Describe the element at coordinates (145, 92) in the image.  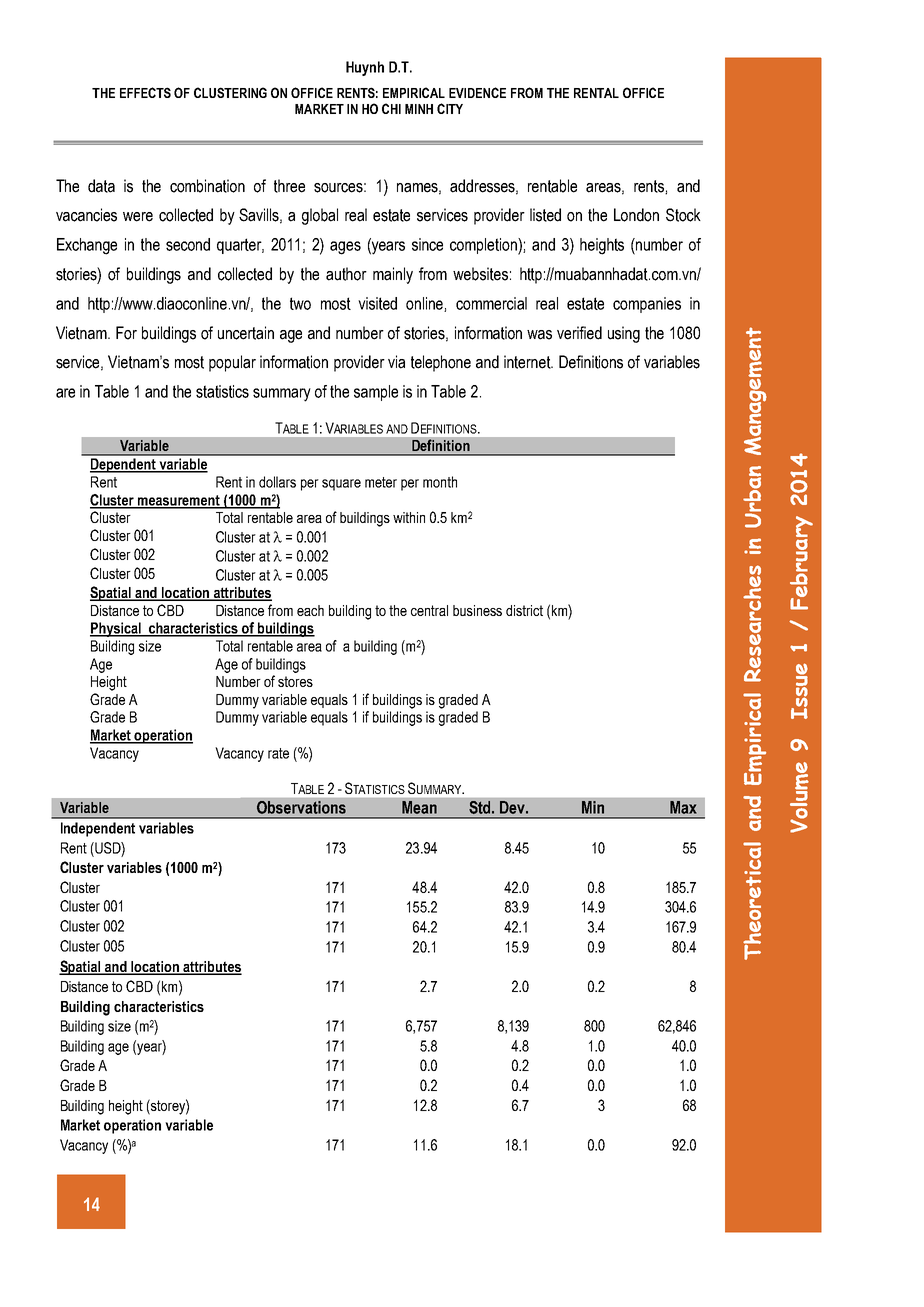
I see `EFFECTS` at that location.
